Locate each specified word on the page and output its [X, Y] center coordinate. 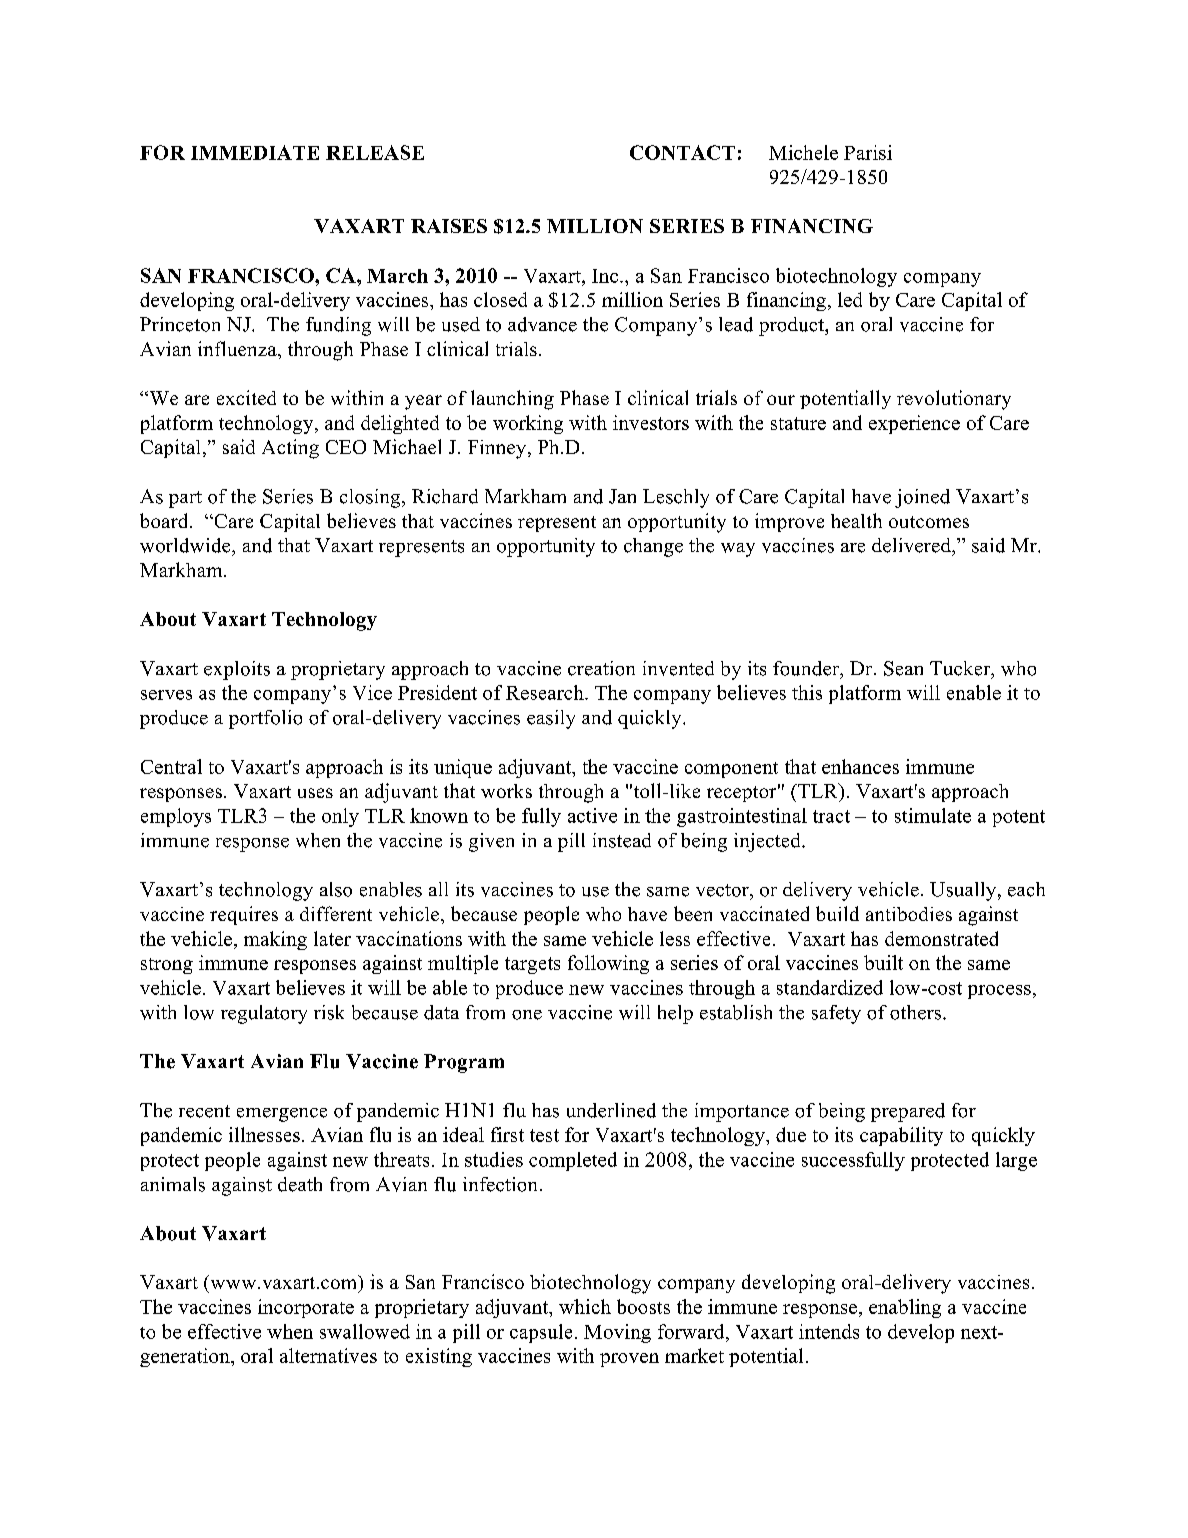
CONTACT [682, 152]
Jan [622, 496]
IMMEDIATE [255, 152]
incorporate [306, 1308]
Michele [803, 152]
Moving [617, 1333]
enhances [860, 766]
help [675, 1014]
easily [551, 719]
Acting [290, 449]
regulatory [264, 1014]
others [917, 1012]
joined [922, 498]
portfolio [265, 719]
